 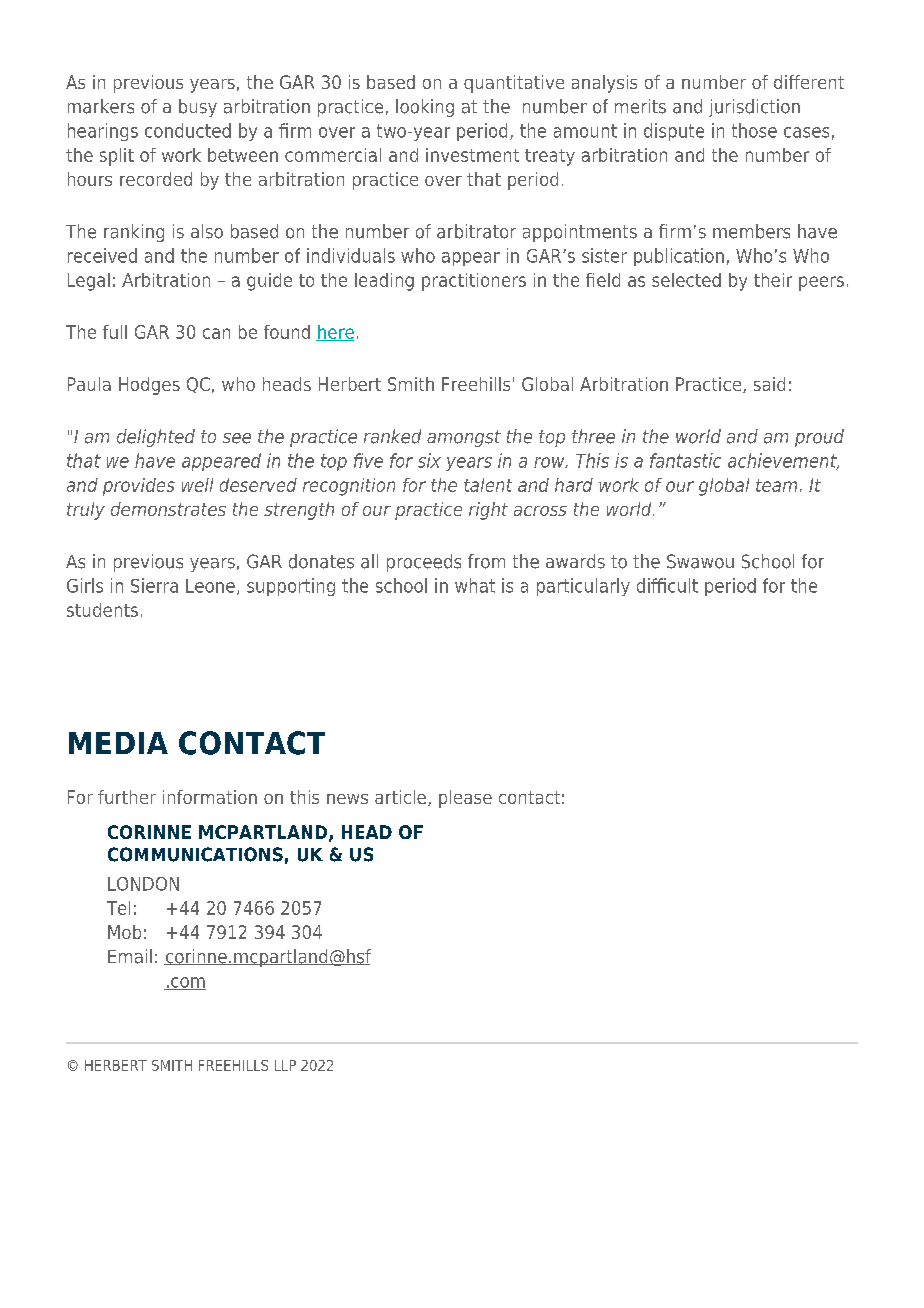 What do you see at coordinates (465, 799) in the screenshot?
I see `please` at bounding box center [465, 799].
